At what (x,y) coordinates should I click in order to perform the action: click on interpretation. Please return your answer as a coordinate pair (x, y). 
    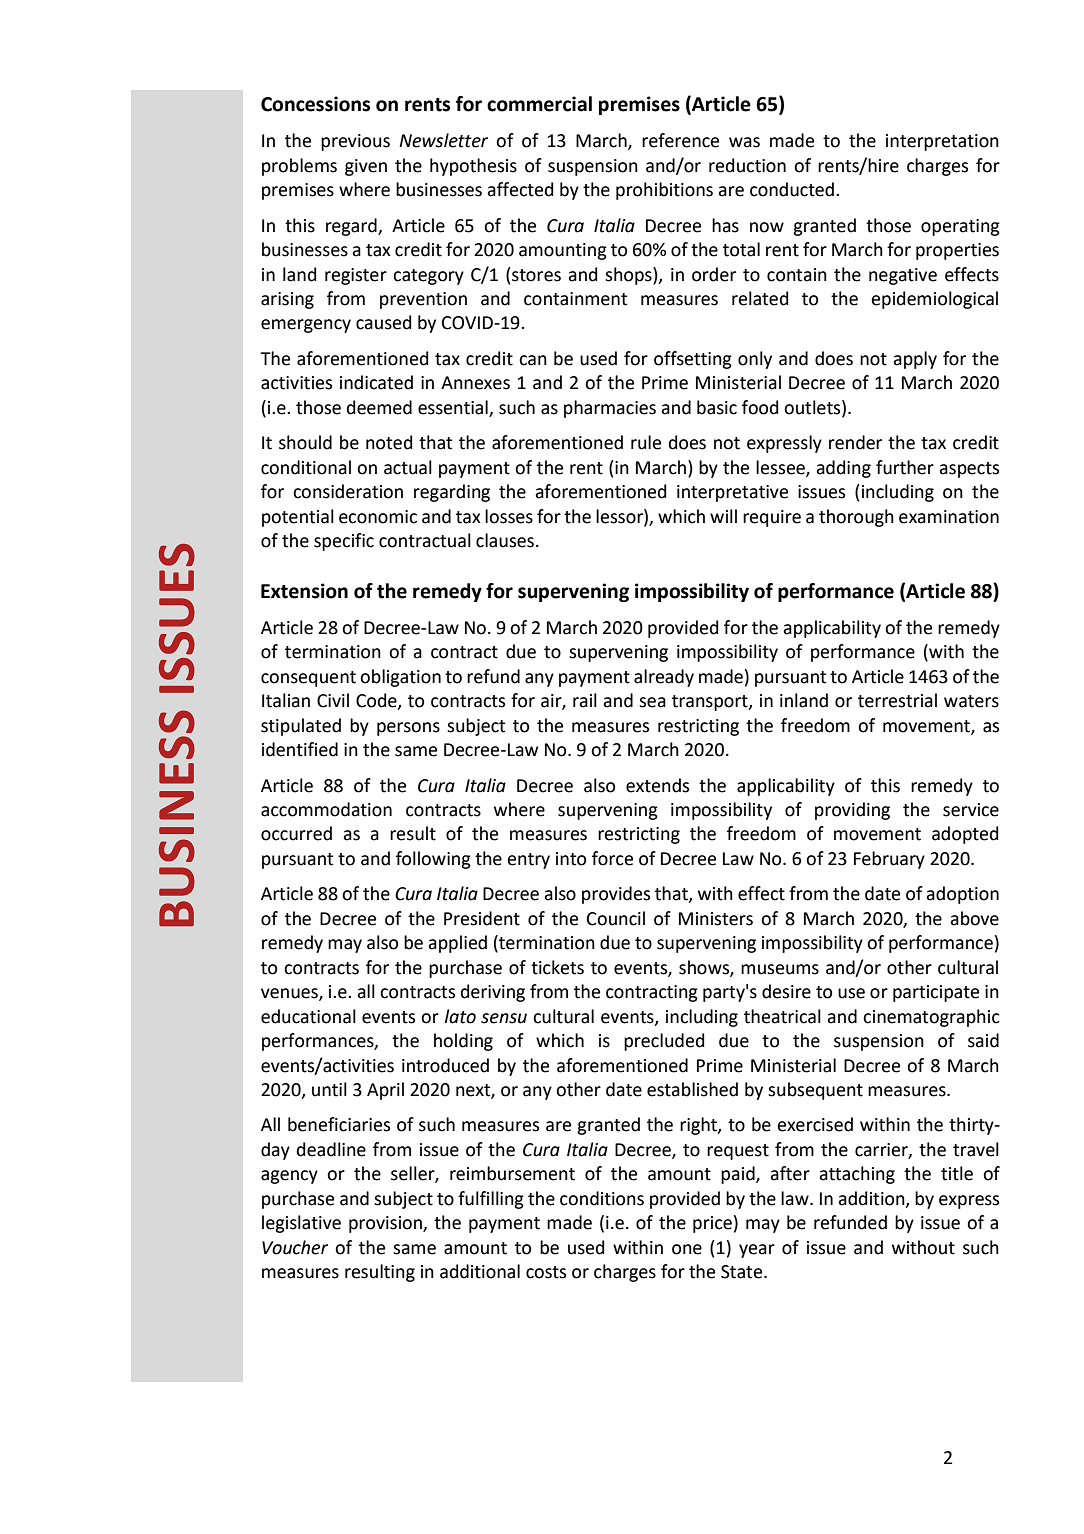
    Looking at the image, I should click on (942, 142).
